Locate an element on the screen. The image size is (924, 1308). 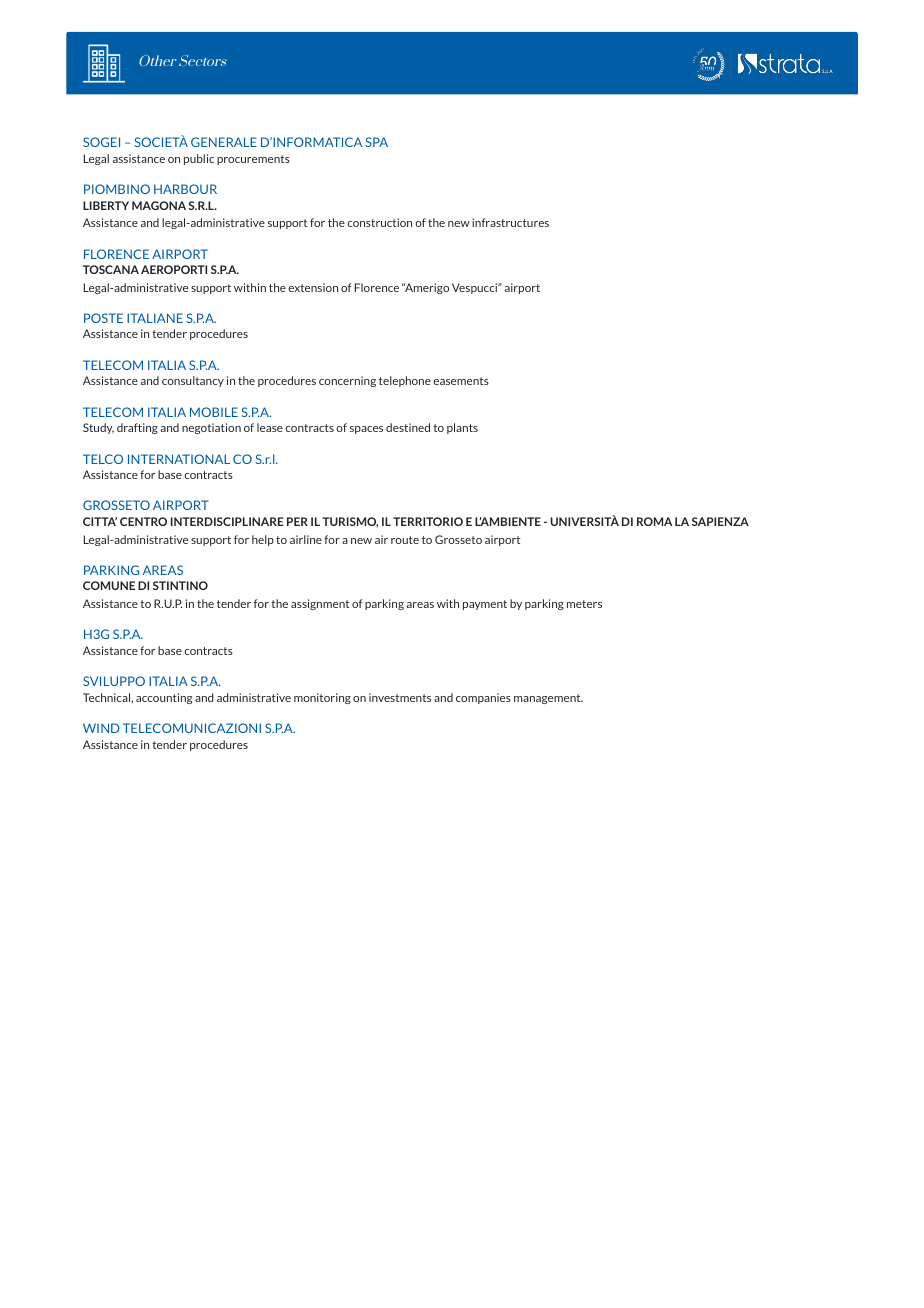
accounting is located at coordinates (164, 698).
